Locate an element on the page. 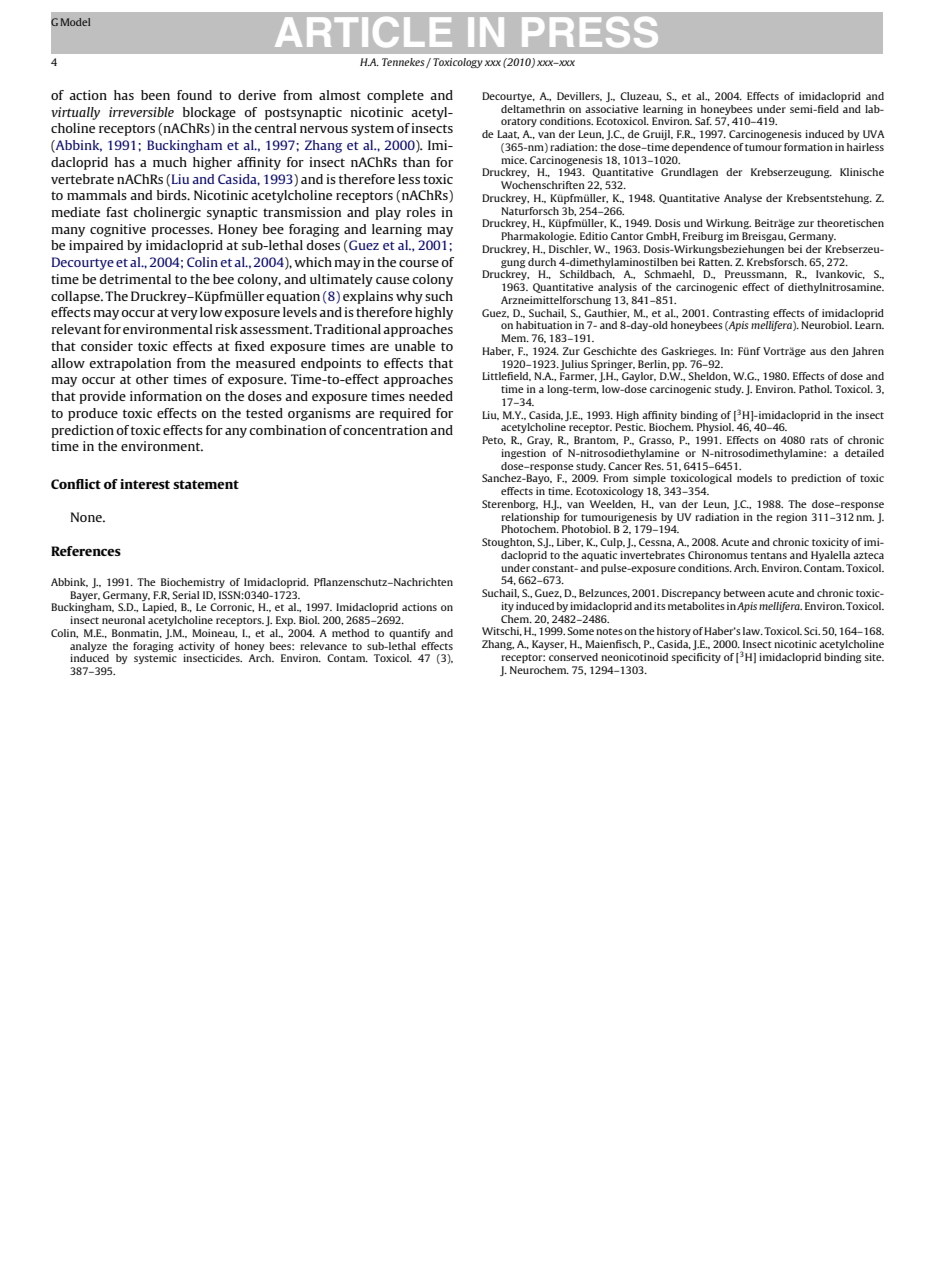 This image has height=1270, width=952. Mem is located at coordinates (515, 338).
